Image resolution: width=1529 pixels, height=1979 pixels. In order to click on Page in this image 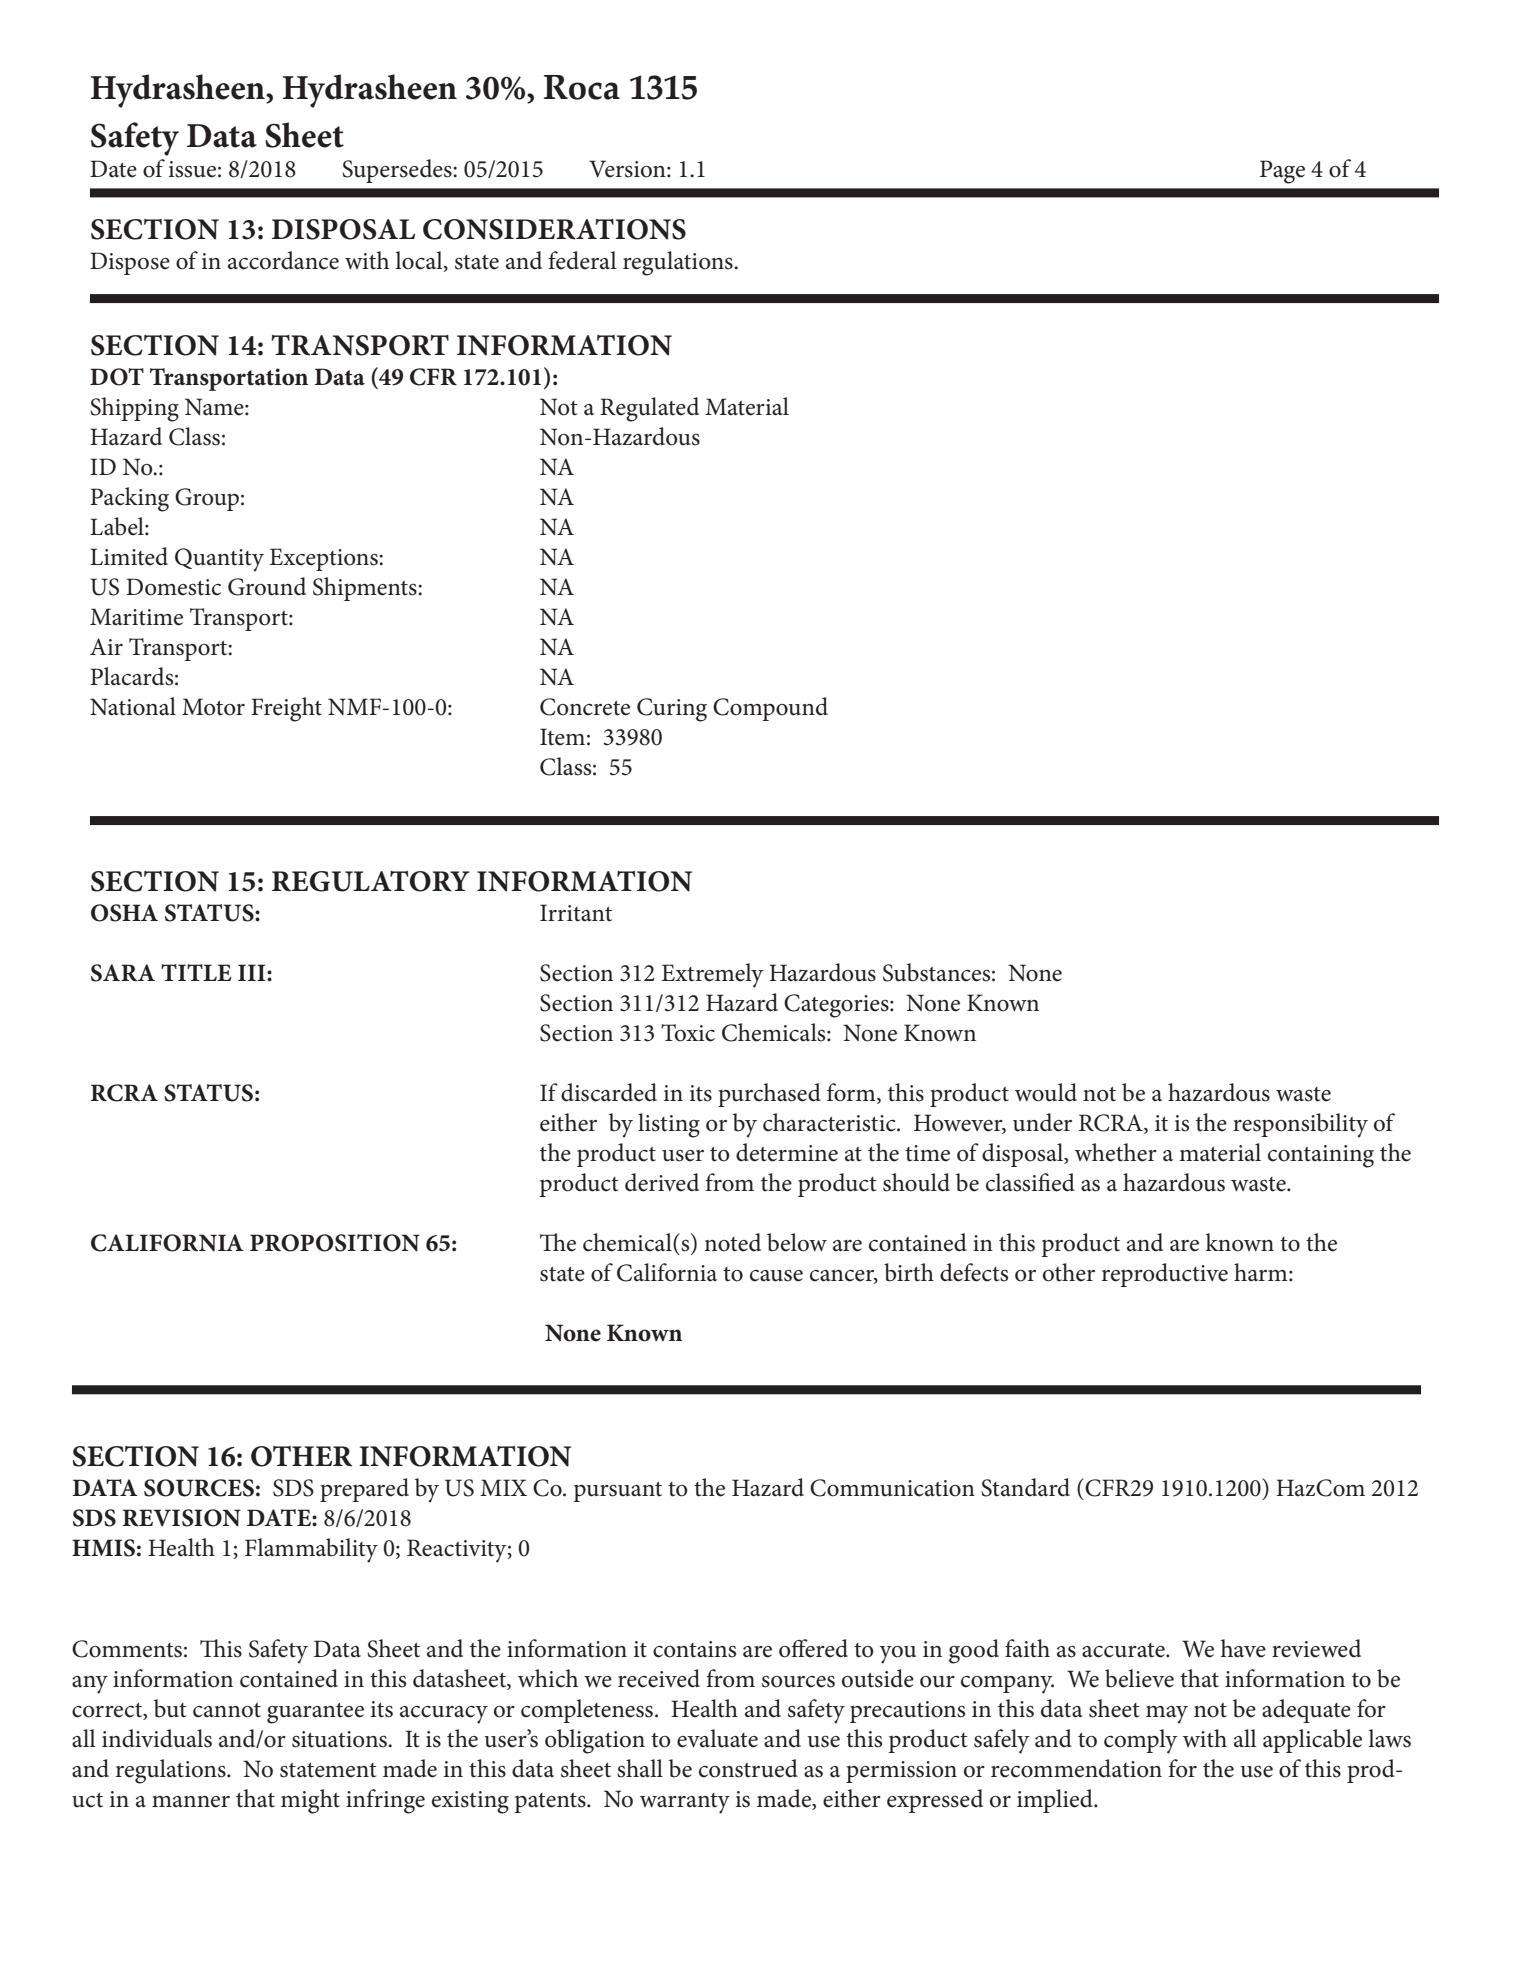, I will do `click(1282, 172)`.
